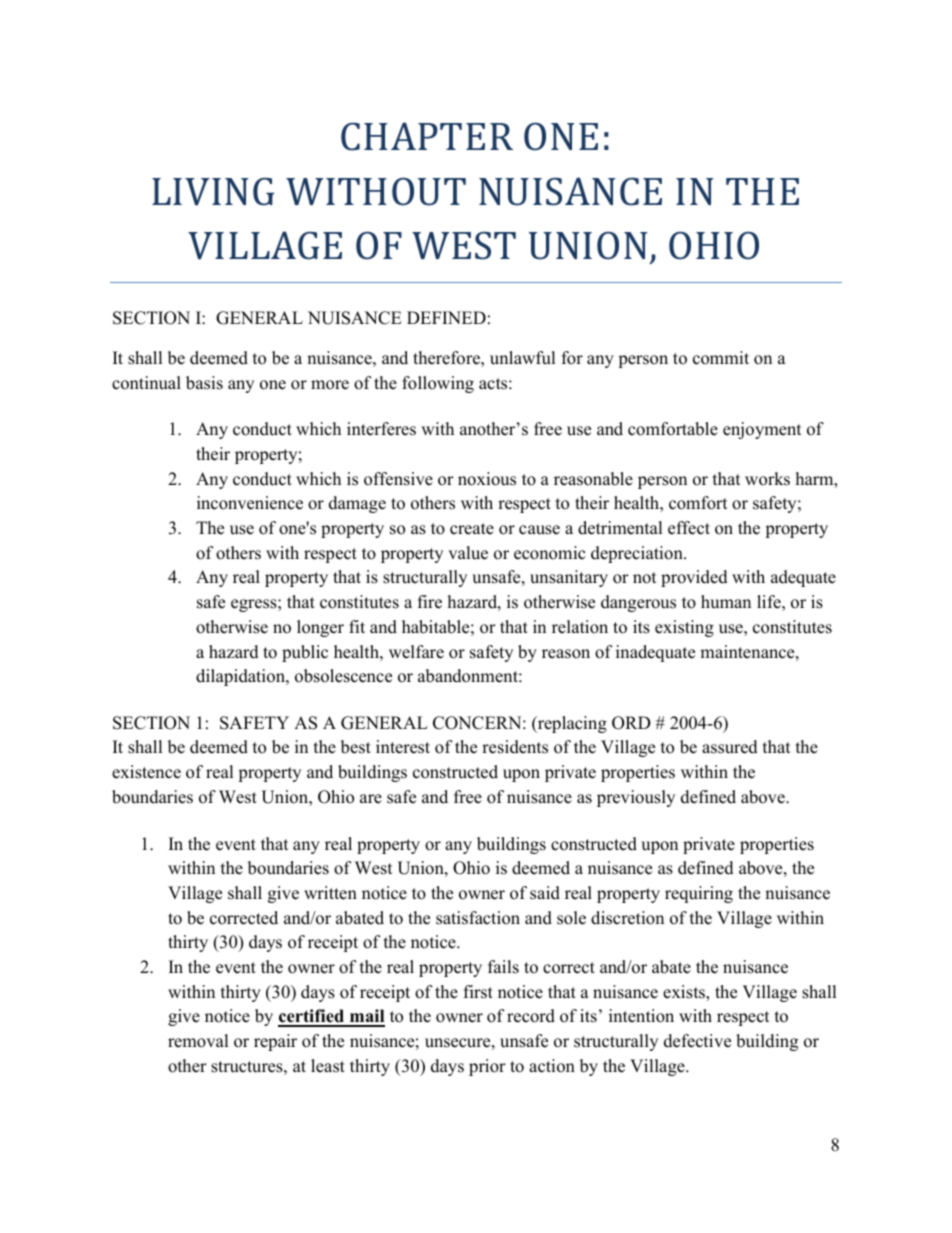 This image has height=1233, width=952. I want to click on commit, so click(721, 358).
